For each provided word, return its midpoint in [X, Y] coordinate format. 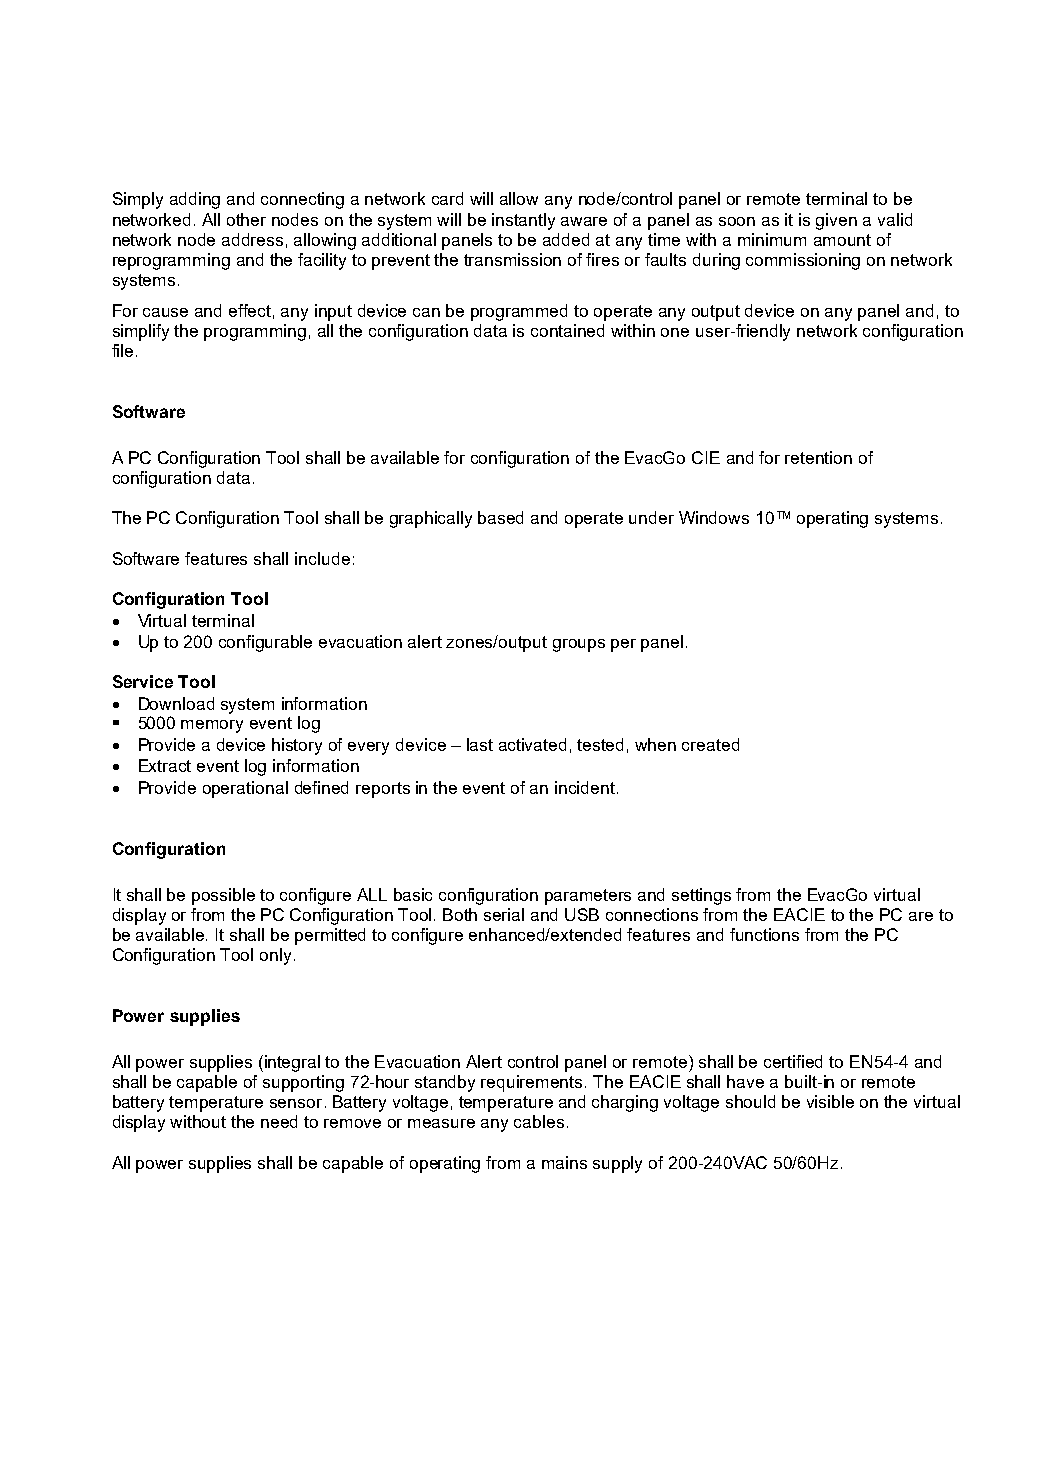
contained [567, 330]
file [122, 350]
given [836, 221]
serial [504, 914]
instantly [523, 221]
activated [532, 744]
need [279, 1121]
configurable [265, 643]
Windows [714, 517]
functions [764, 934]
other [246, 219]
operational [245, 789]
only [275, 956]
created [710, 744]
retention [818, 457]
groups [579, 645]
